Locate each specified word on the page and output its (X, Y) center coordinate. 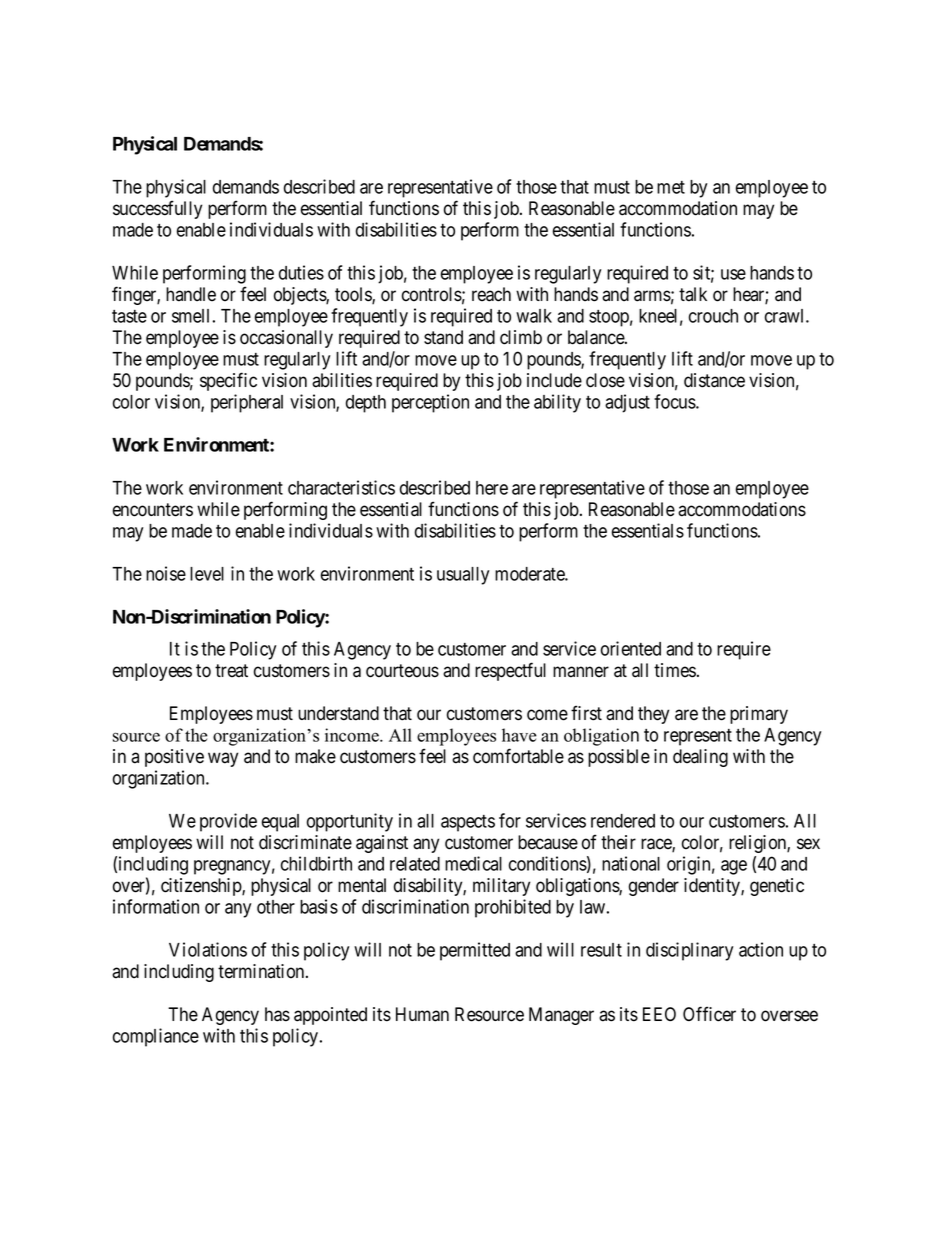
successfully (157, 209)
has (277, 1014)
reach (491, 294)
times (675, 670)
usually (463, 576)
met (671, 187)
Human (422, 1014)
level (207, 574)
